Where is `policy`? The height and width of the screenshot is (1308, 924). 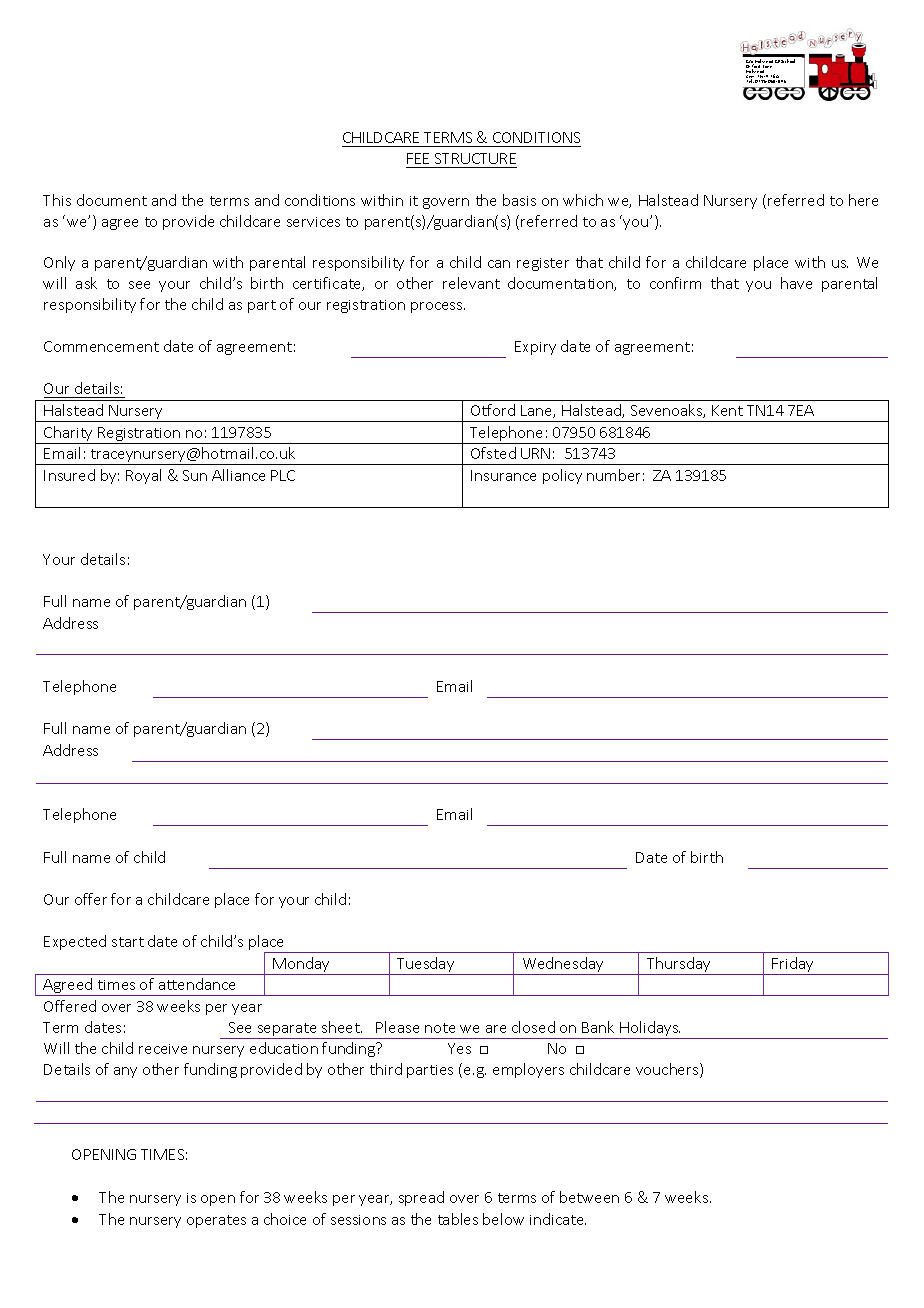 policy is located at coordinates (562, 476).
